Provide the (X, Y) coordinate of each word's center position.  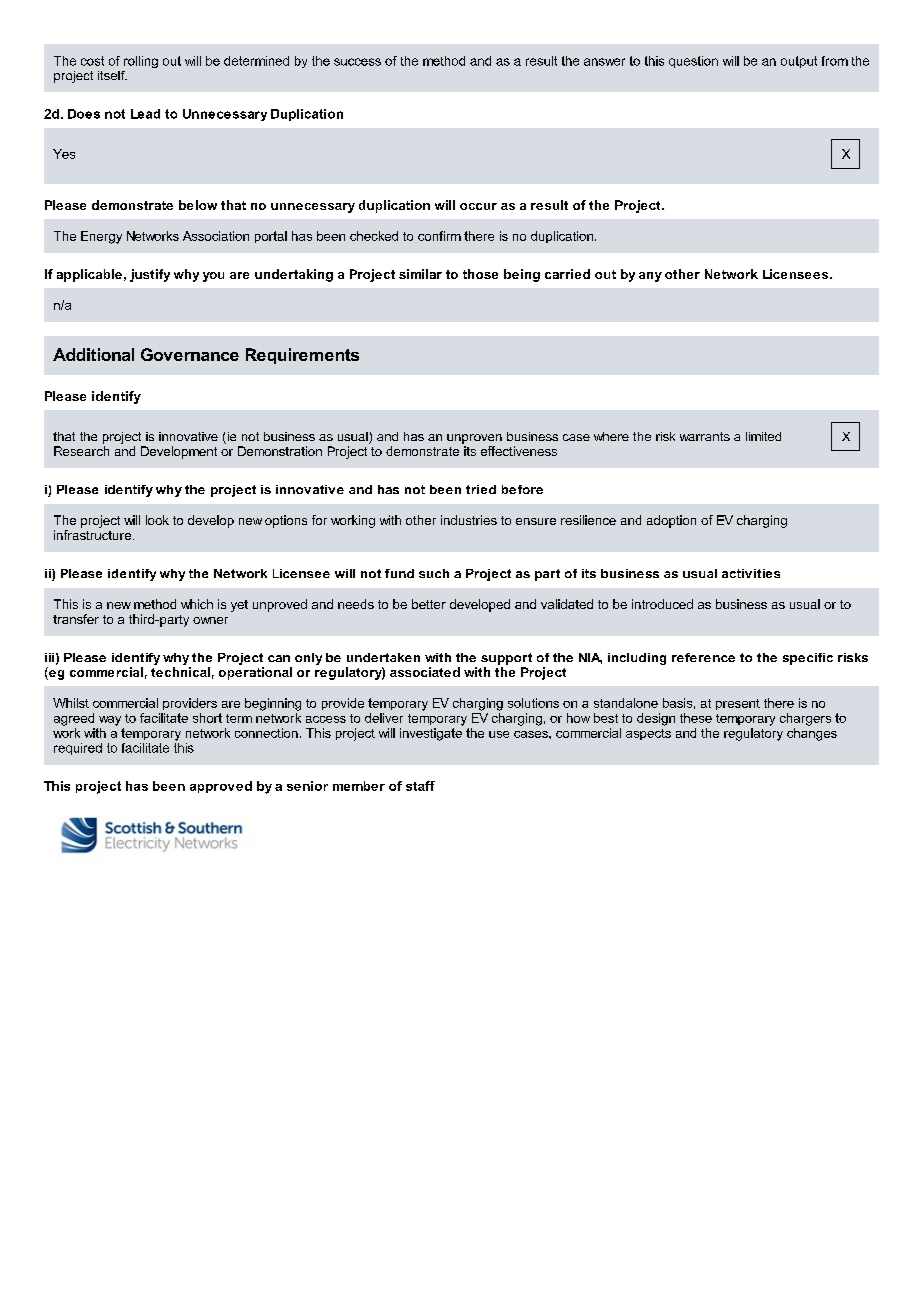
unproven (474, 439)
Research (81, 451)
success (357, 62)
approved (221, 787)
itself (112, 75)
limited (763, 436)
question (693, 62)
